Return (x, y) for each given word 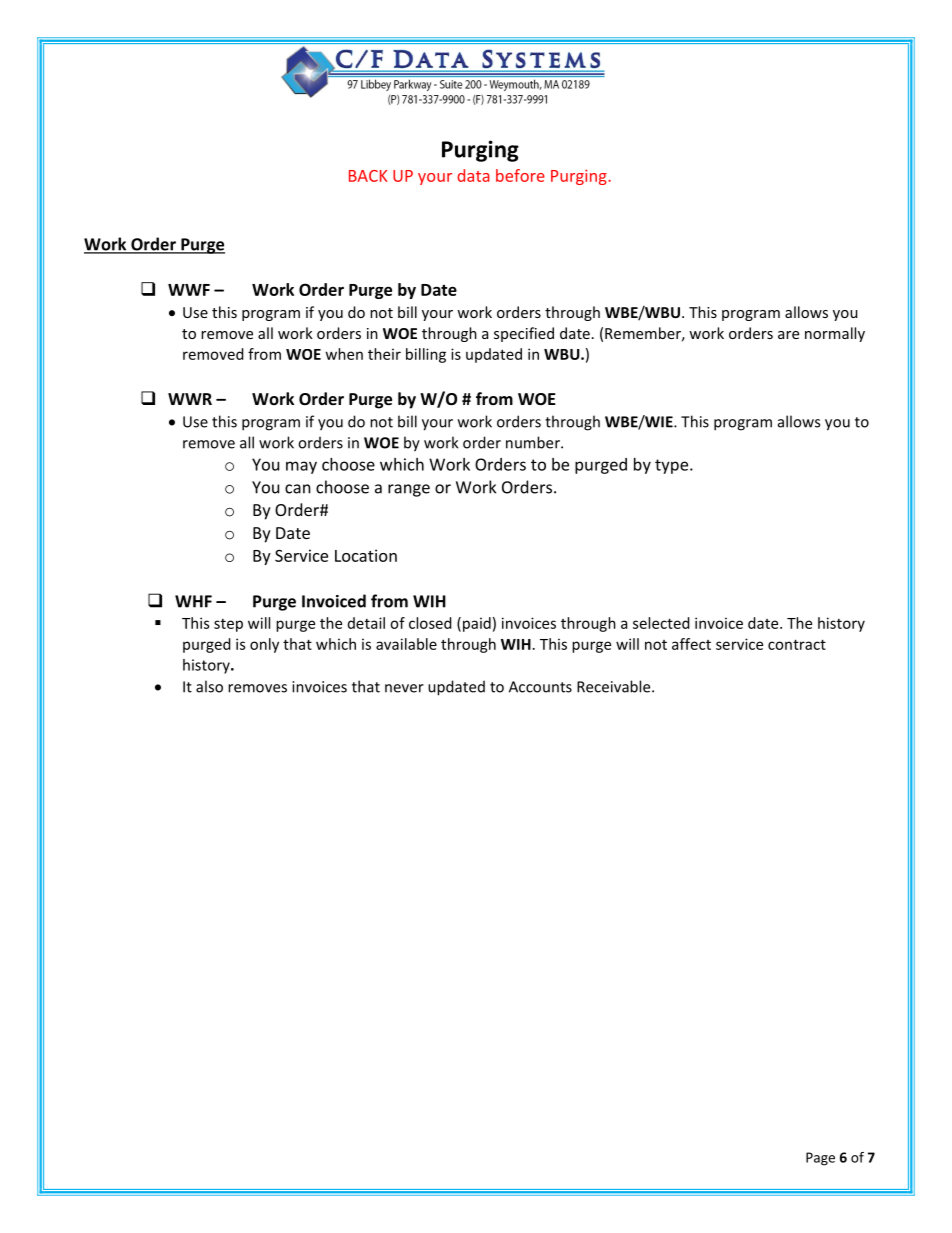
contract (797, 644)
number (534, 442)
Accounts (540, 687)
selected (661, 623)
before (520, 175)
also (209, 686)
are (788, 335)
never (404, 688)
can (298, 489)
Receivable (615, 686)
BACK (368, 176)
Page (820, 1159)
